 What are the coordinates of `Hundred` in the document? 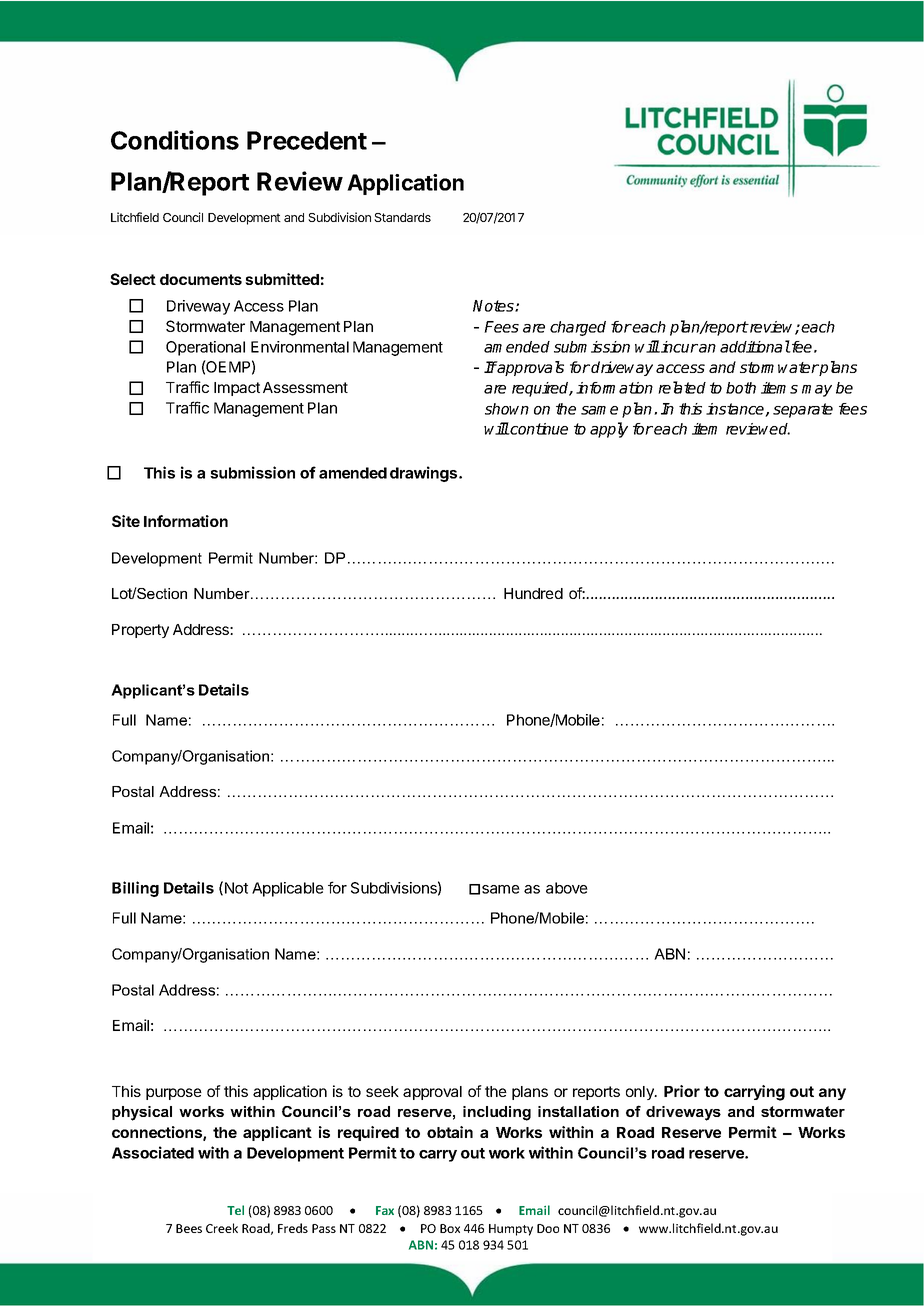 It's located at (533, 593).
